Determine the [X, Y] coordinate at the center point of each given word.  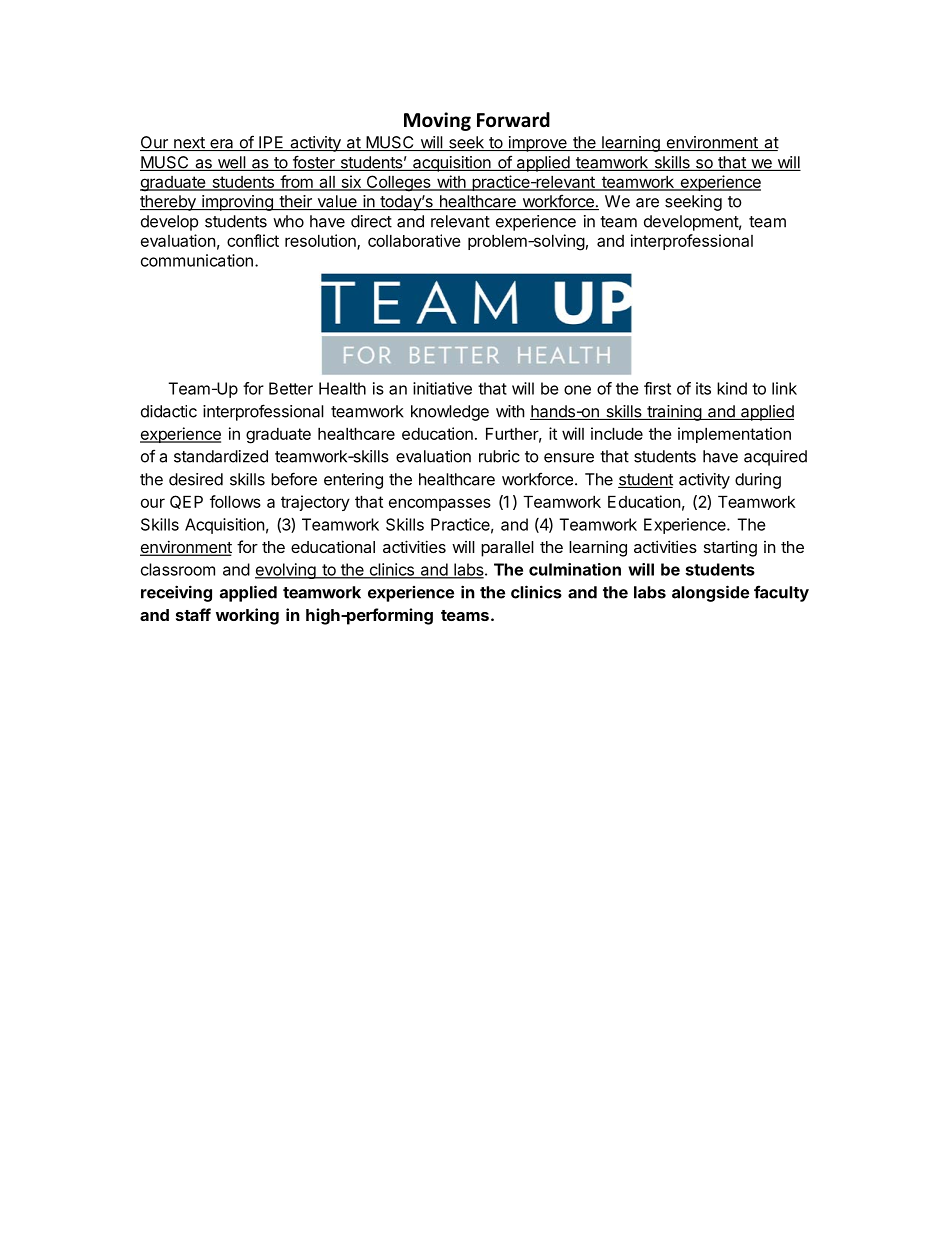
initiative [442, 388]
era [222, 145]
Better [291, 388]
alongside [710, 593]
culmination [575, 569]
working [247, 616]
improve [537, 144]
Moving [437, 121]
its [703, 388]
